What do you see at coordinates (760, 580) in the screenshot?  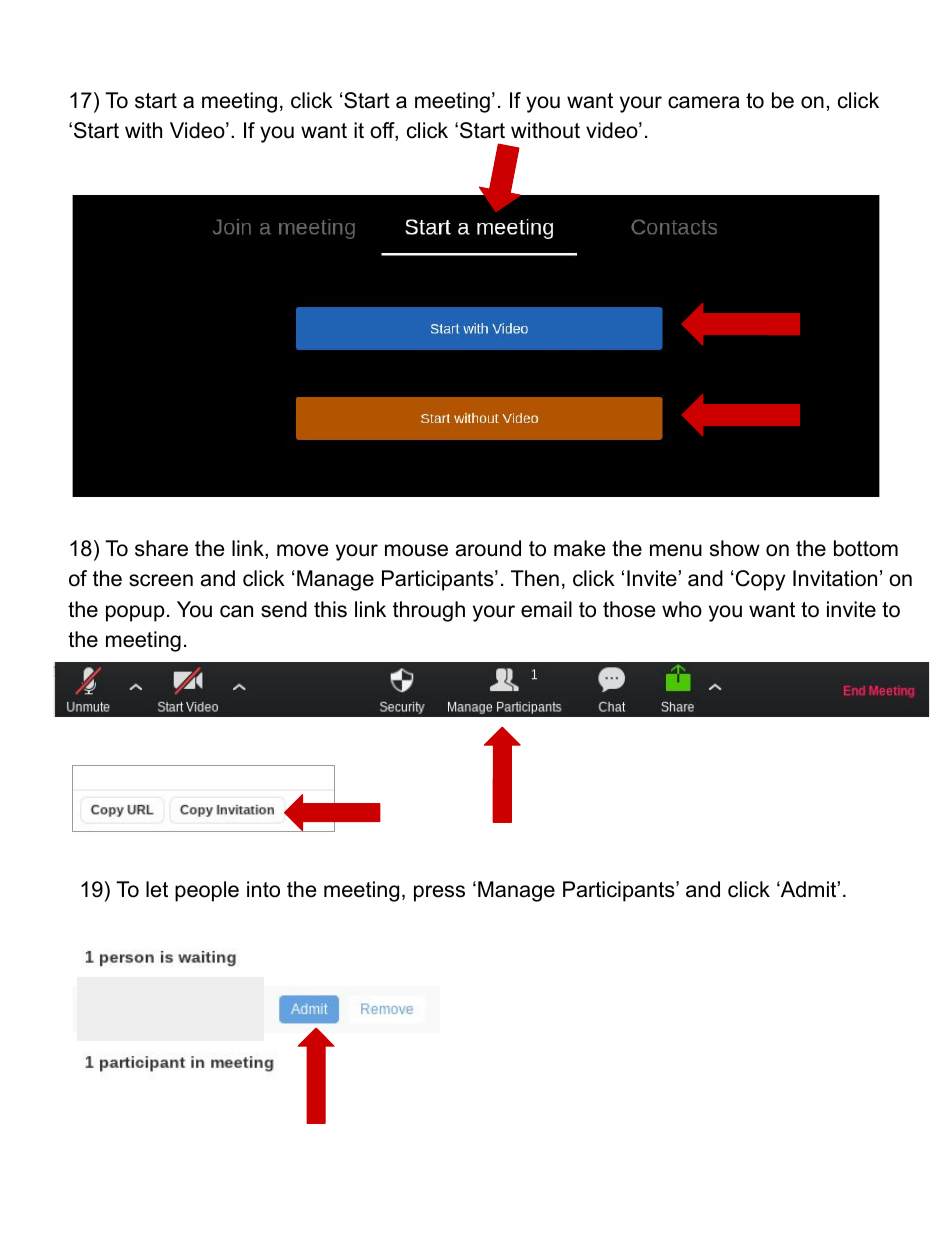 I see `Copy` at bounding box center [760, 580].
